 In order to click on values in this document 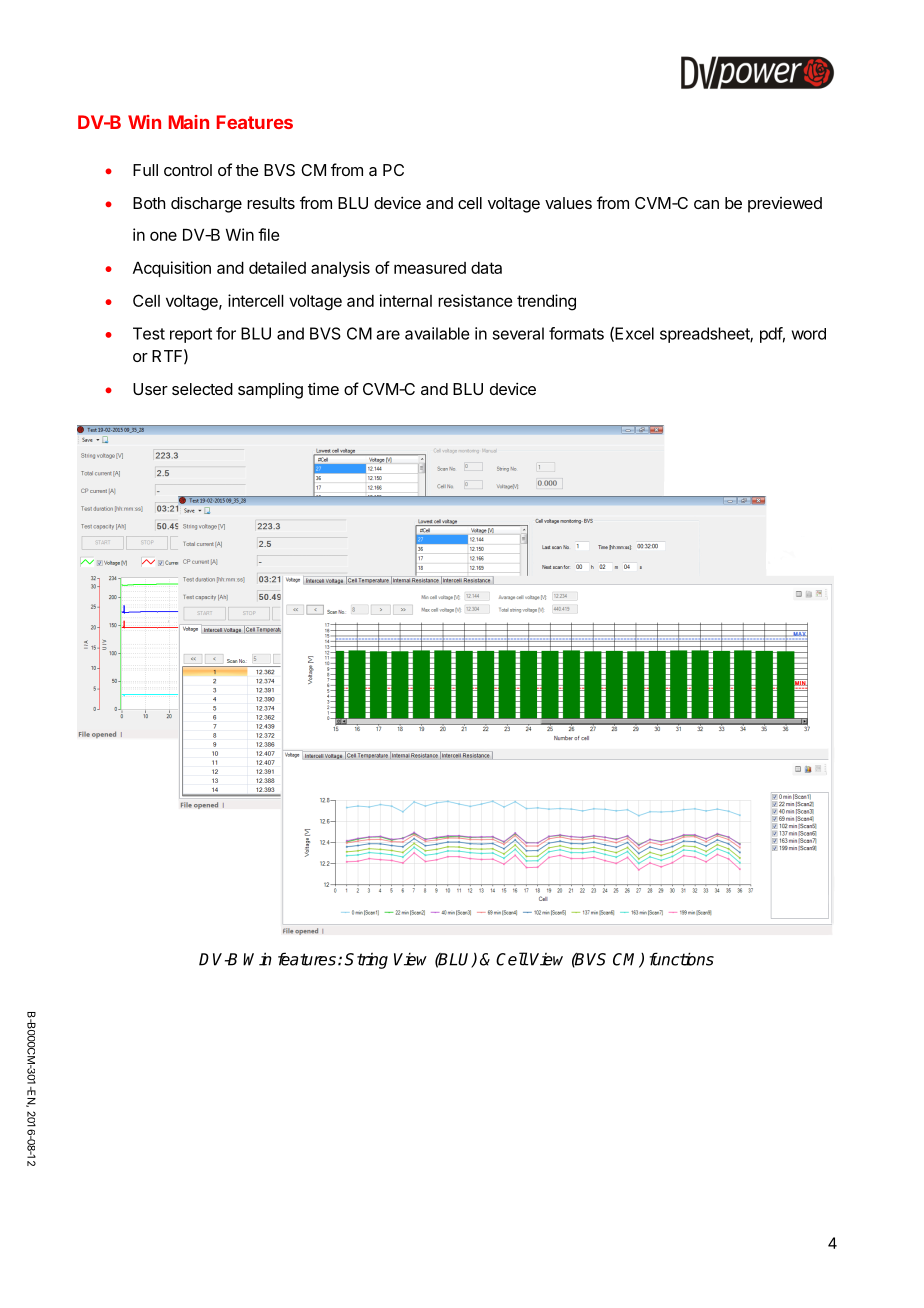, I will do `click(568, 203)`.
